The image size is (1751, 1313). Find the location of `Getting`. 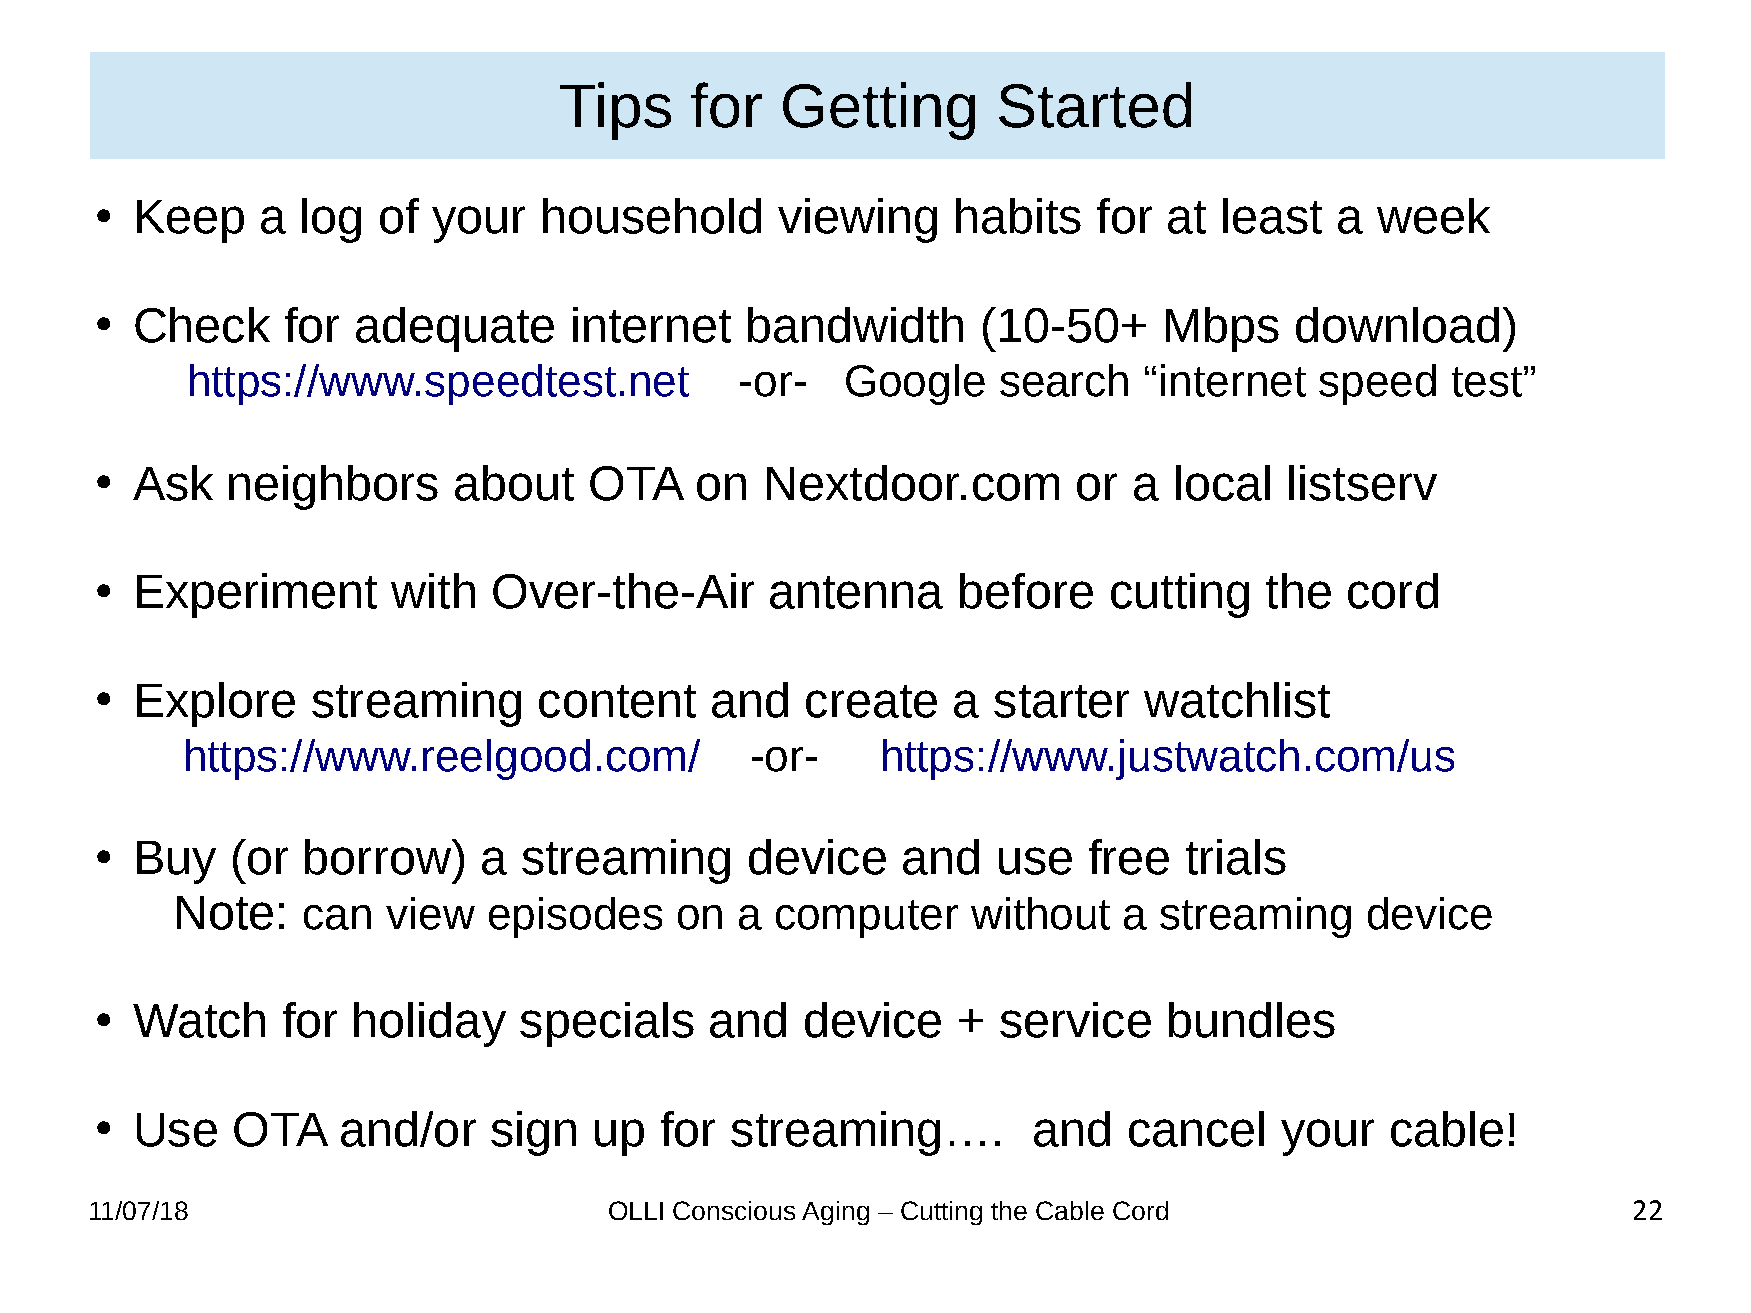

Getting is located at coordinates (879, 111).
